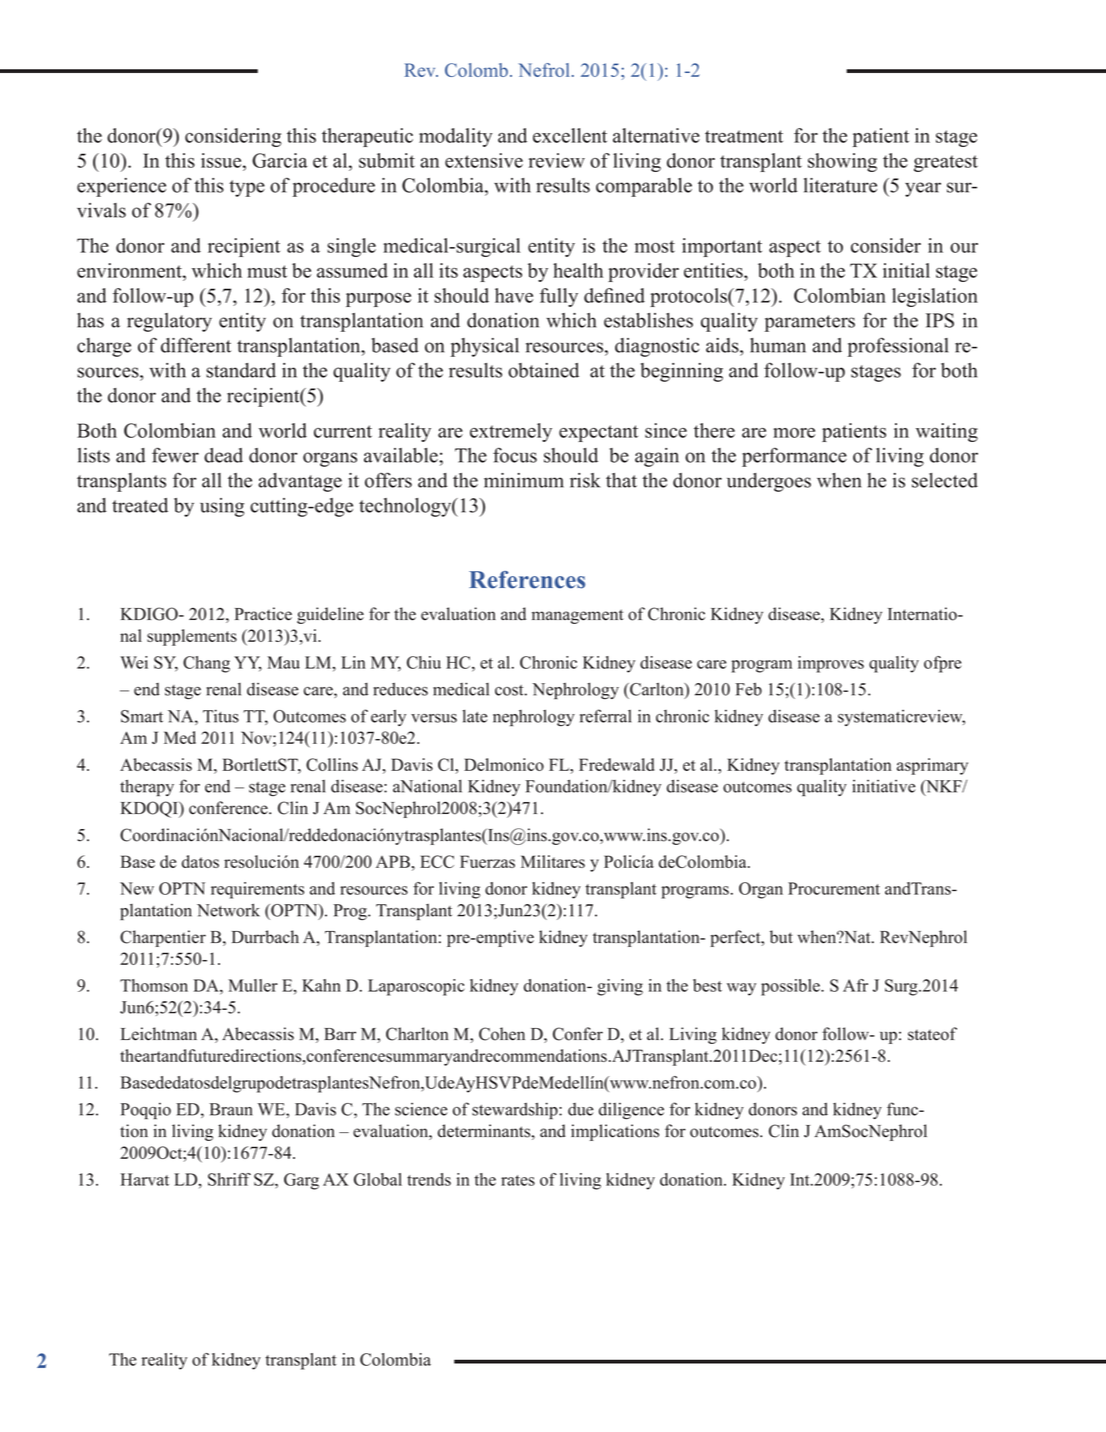  What do you see at coordinates (484, 160) in the page?
I see `extensive` at bounding box center [484, 160].
